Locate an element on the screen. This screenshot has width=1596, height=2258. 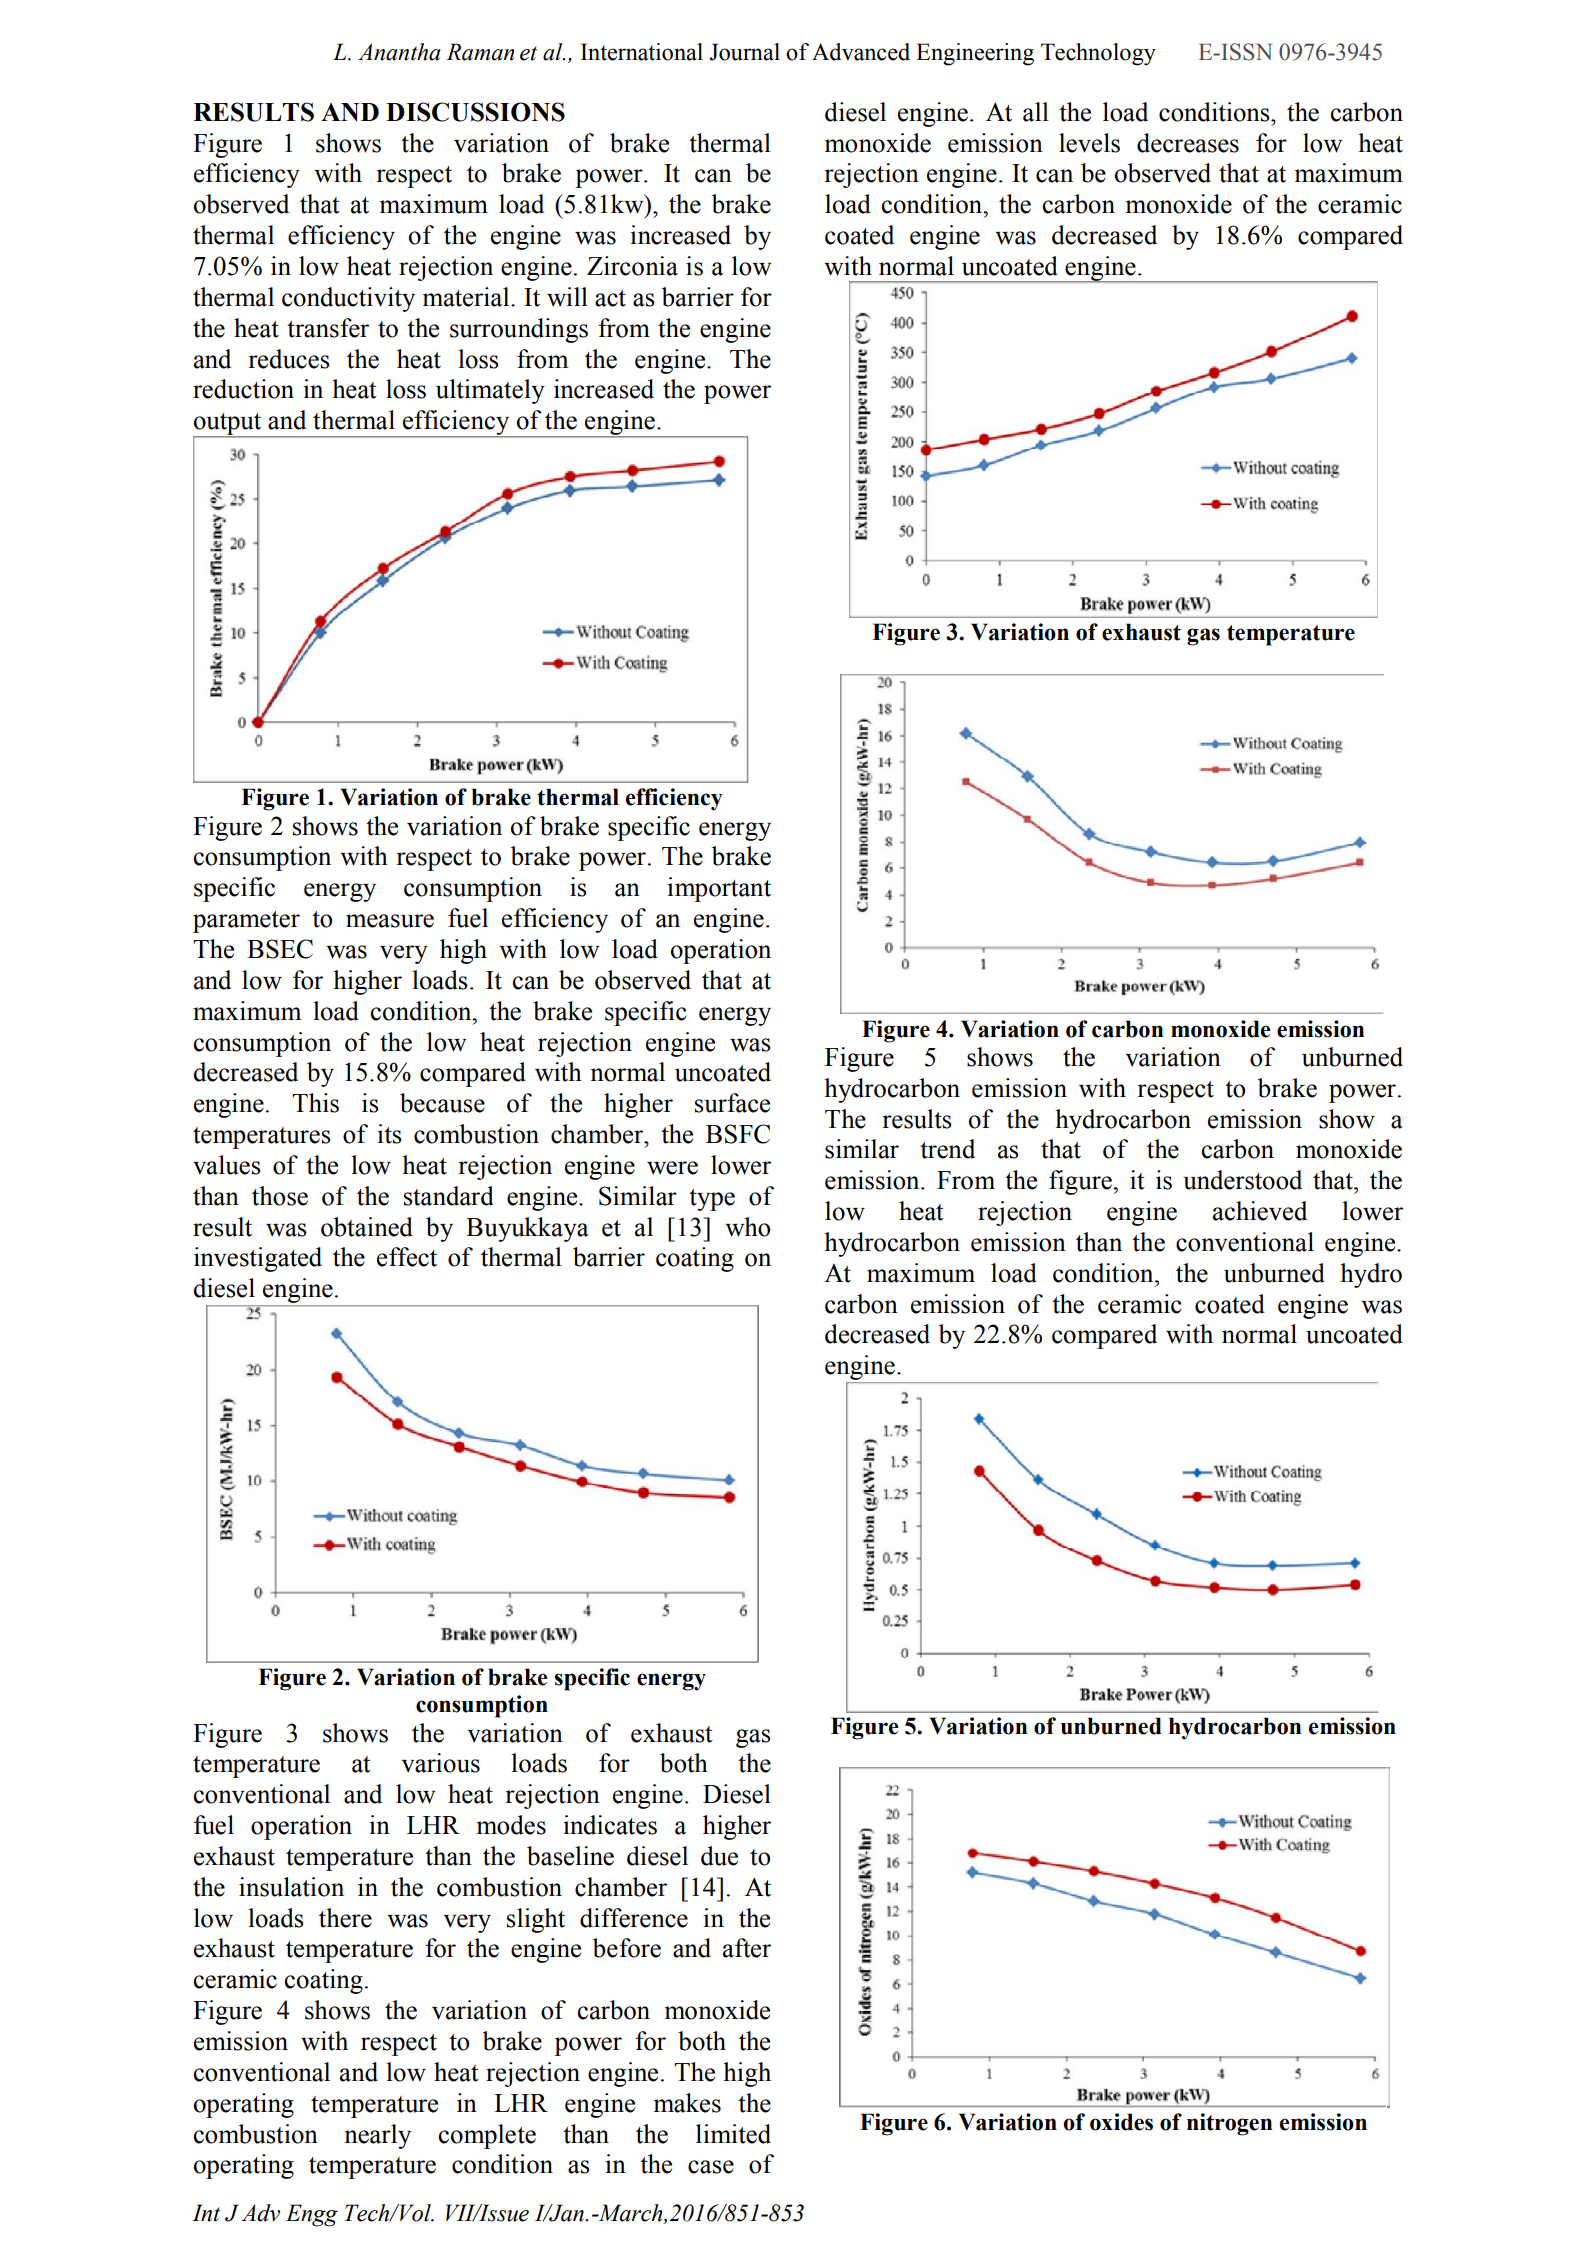
decreases is located at coordinates (1188, 143).
